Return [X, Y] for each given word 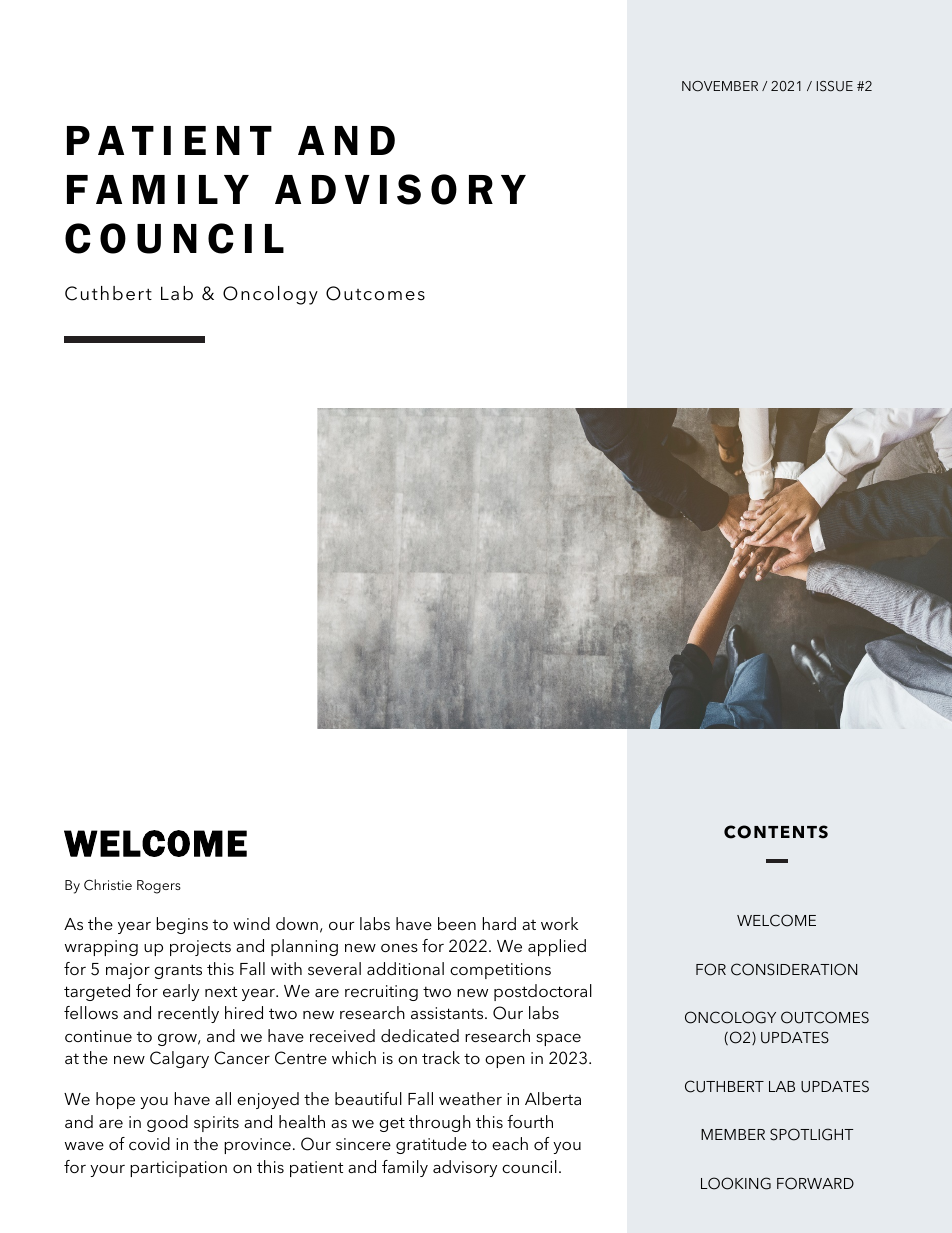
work [559, 923]
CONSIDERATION [794, 969]
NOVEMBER [720, 86]
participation [178, 1169]
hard [499, 923]
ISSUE [835, 86]
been [457, 923]
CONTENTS [776, 832]
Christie [108, 885]
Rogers [159, 887]
